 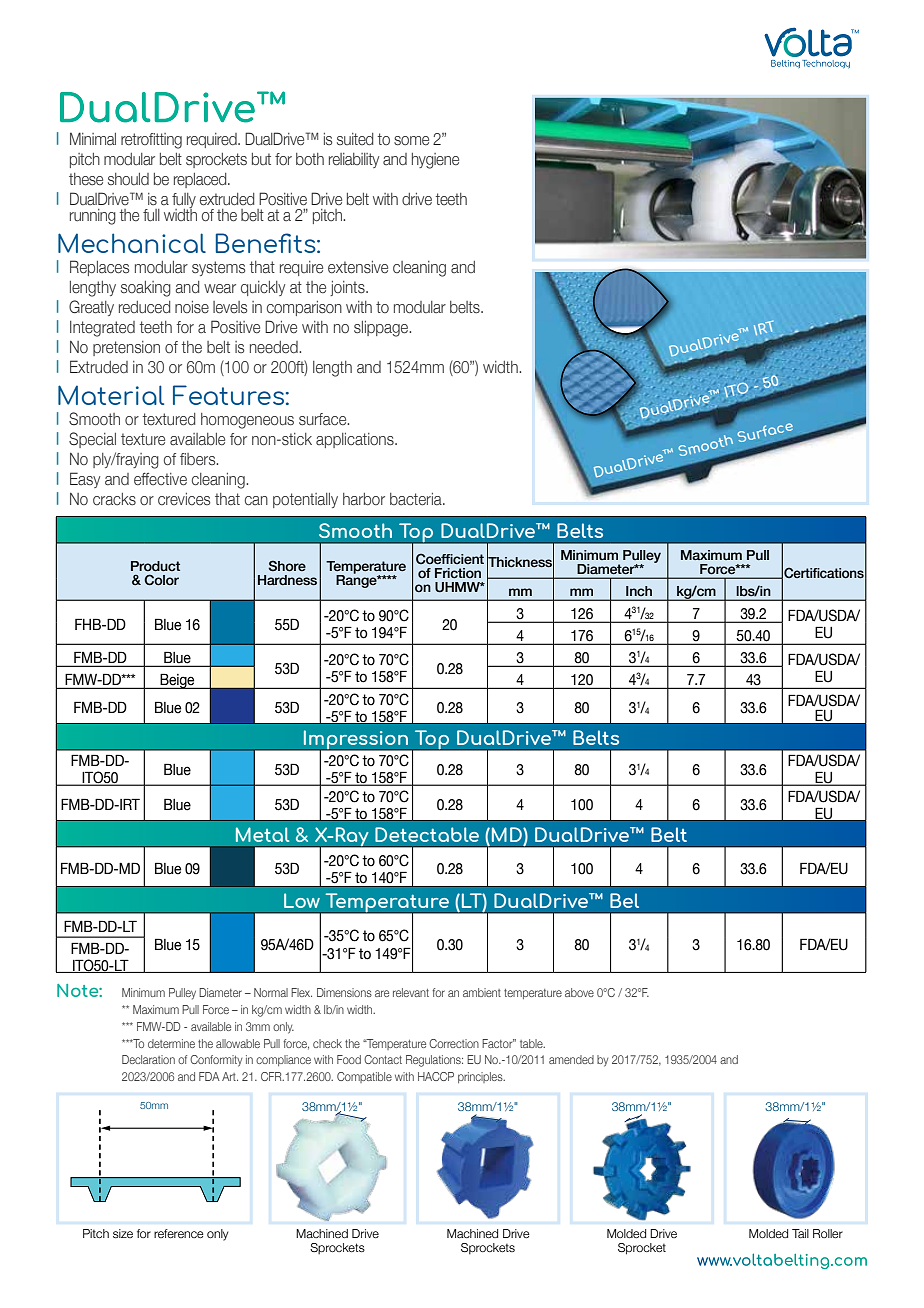 What do you see at coordinates (411, 141) in the document?
I see `some` at bounding box center [411, 141].
